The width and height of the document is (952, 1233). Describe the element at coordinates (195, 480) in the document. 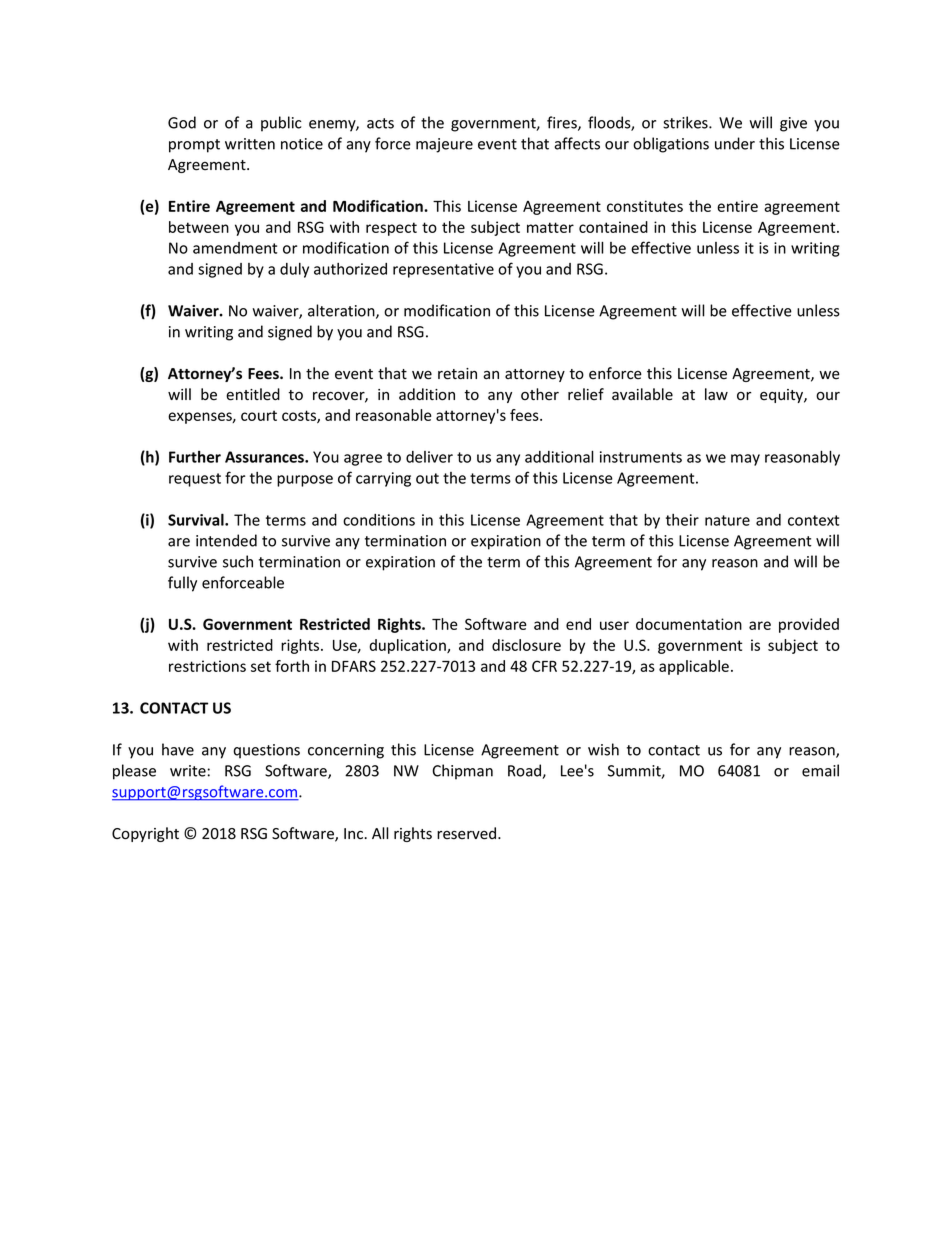

I see `request` at that location.
